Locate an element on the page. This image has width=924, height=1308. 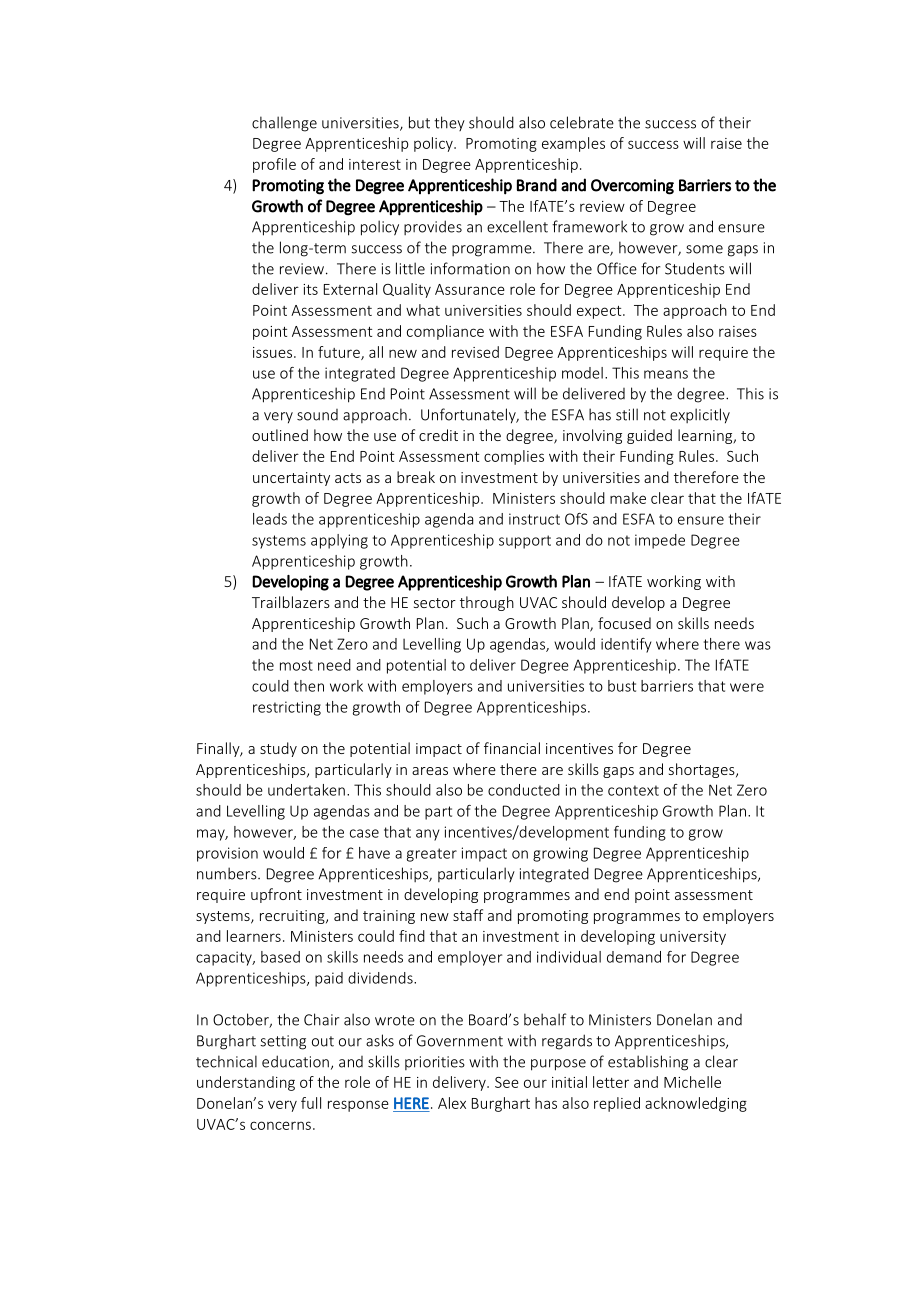
upfront is located at coordinates (276, 895).
